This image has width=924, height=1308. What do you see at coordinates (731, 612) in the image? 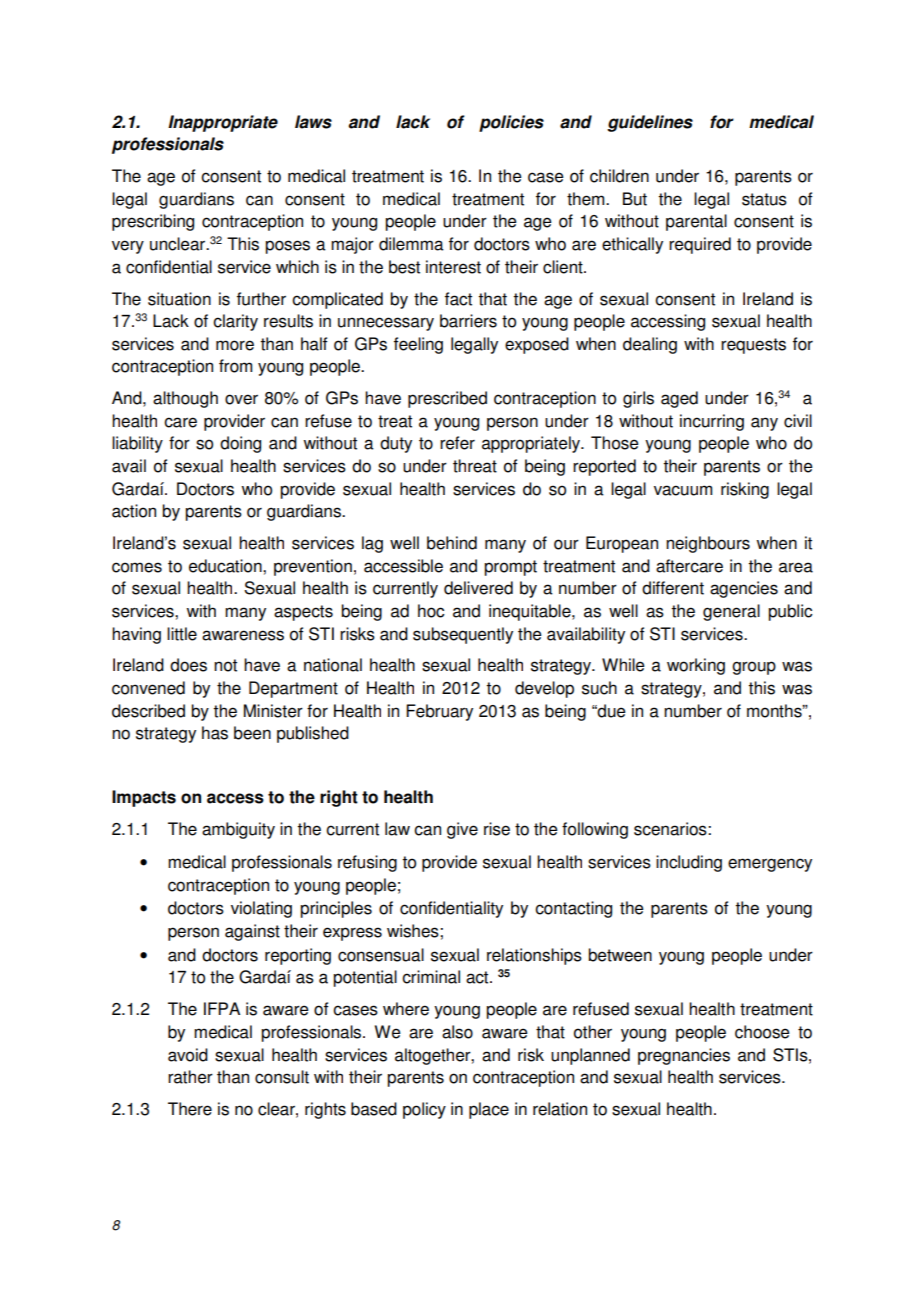
I see `general` at bounding box center [731, 612].
